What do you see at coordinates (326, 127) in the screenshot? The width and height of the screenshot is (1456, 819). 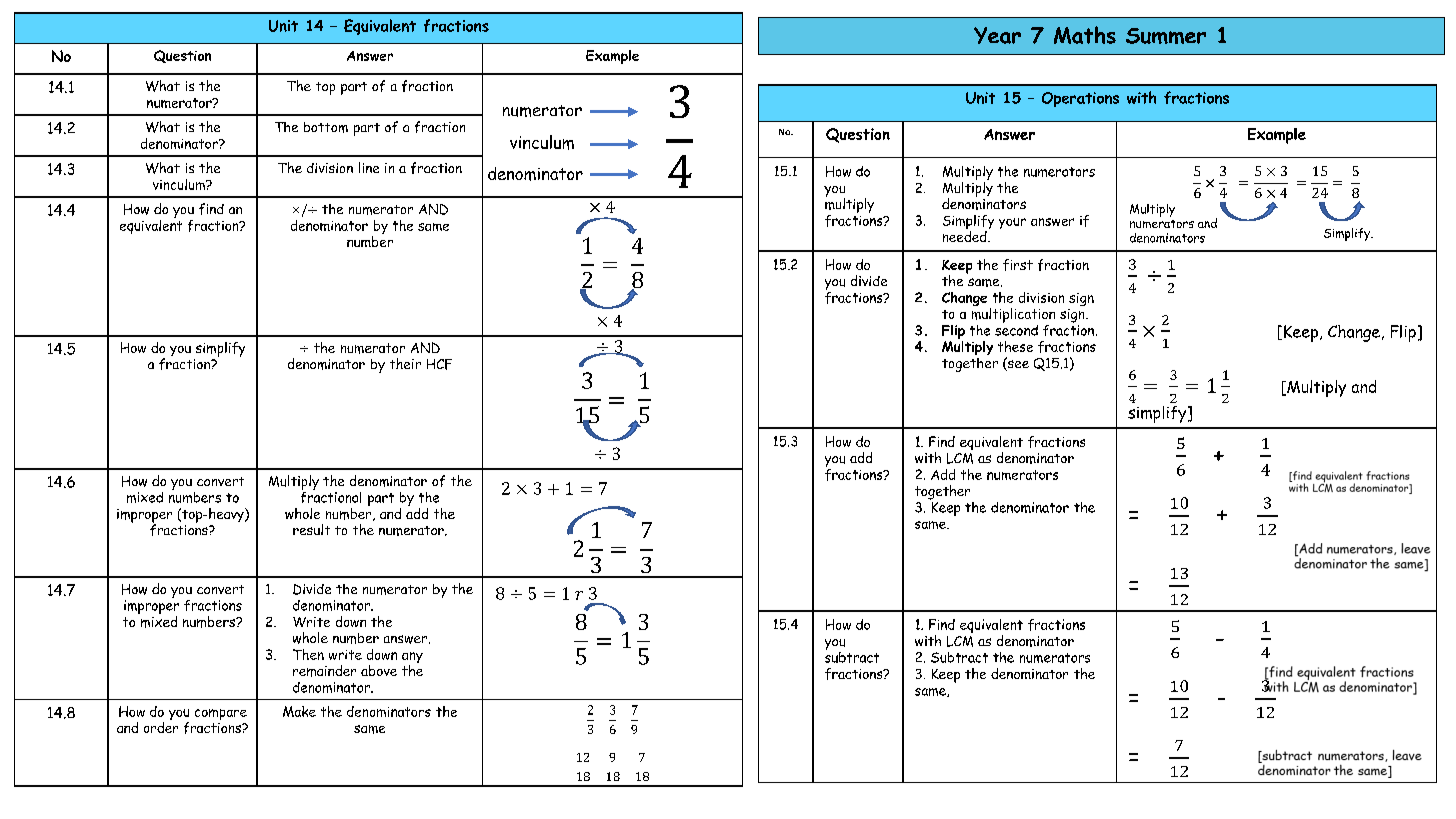 I see `bottom` at bounding box center [326, 127].
